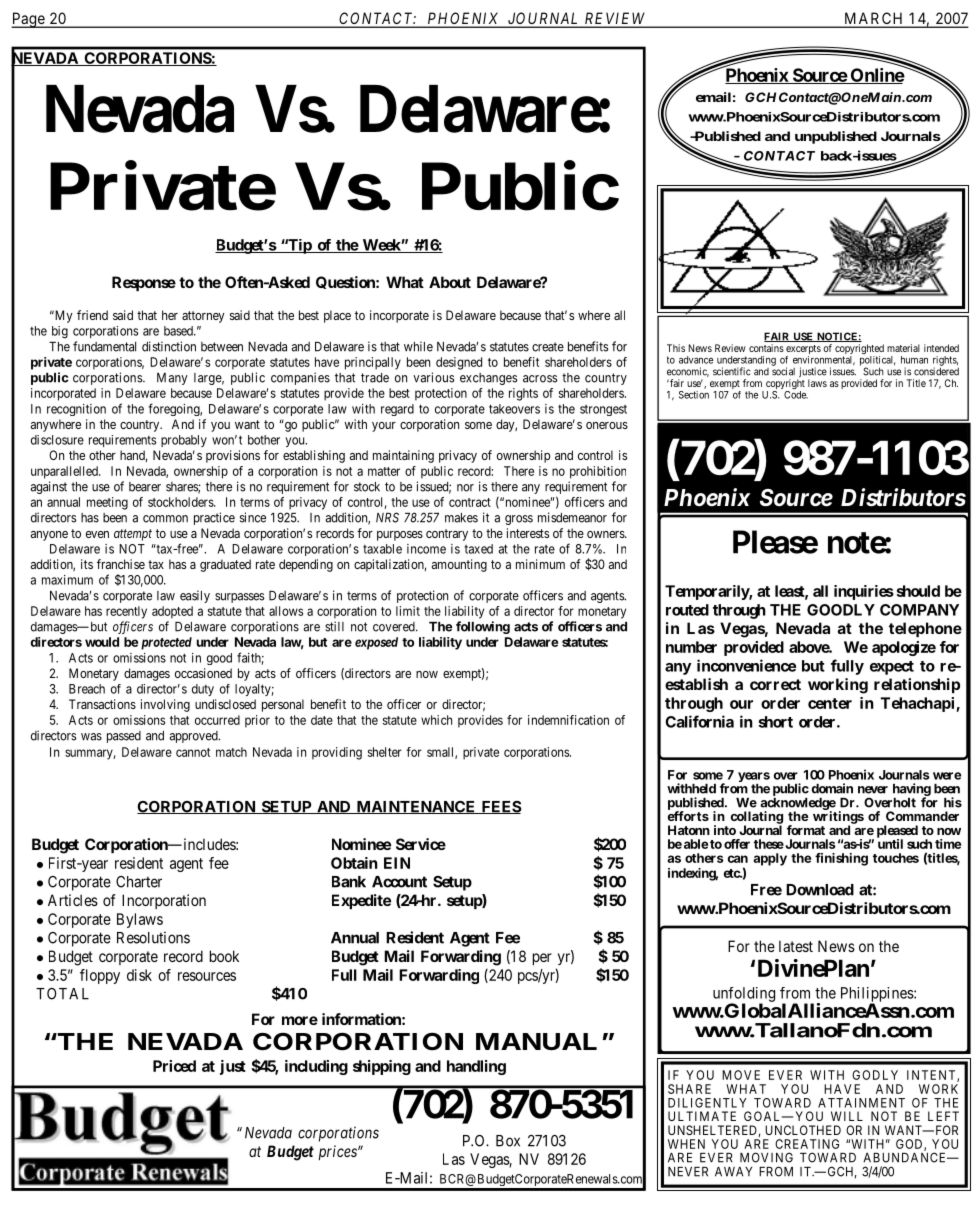  I want to click on Priced, so click(174, 1066).
